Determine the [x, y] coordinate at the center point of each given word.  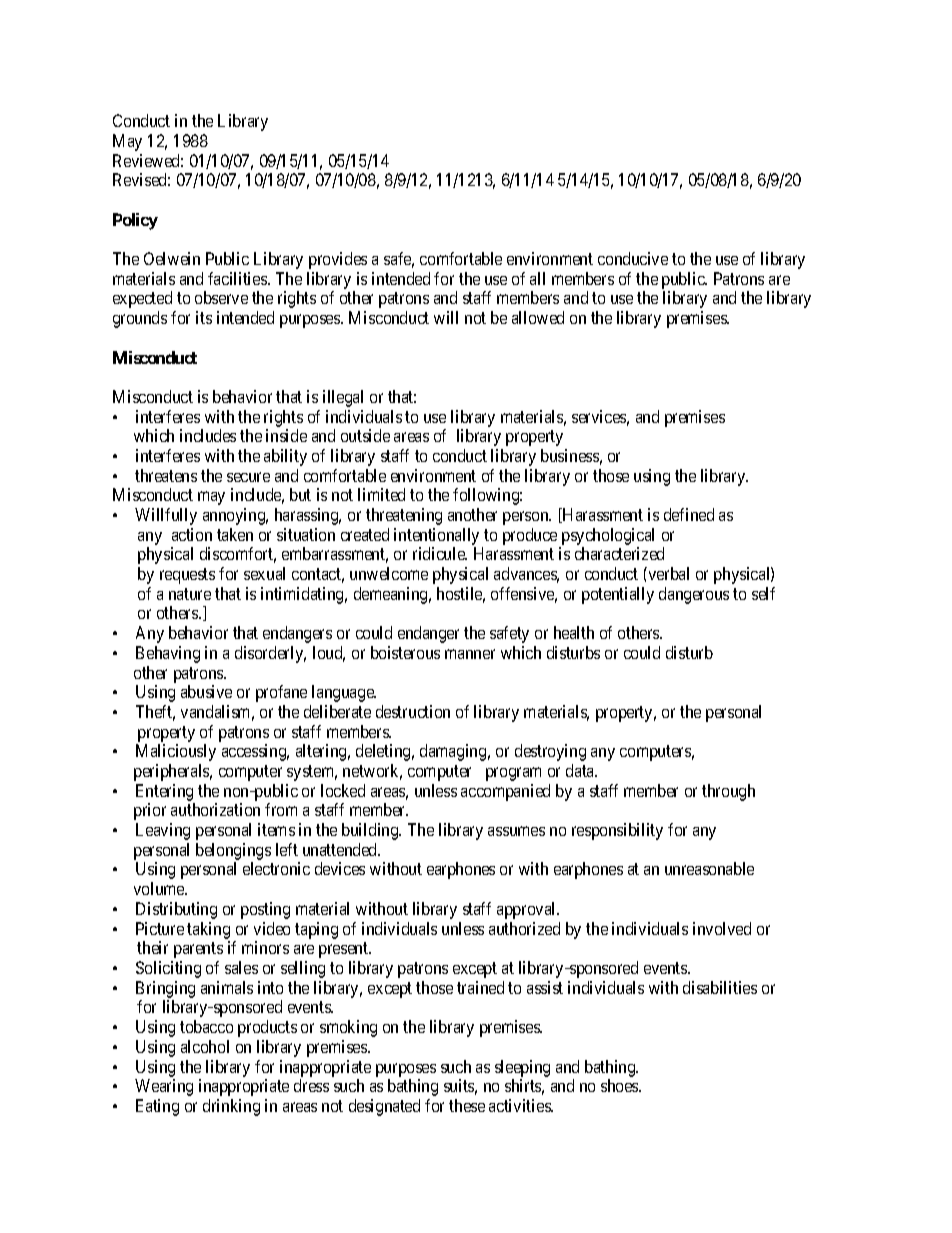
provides [338, 260]
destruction [413, 711]
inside [286, 435]
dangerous [694, 595]
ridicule [440, 553]
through [728, 792]
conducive [633, 258]
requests [187, 576]
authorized [524, 928]
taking [208, 930]
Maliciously [176, 752]
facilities [238, 278]
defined [689, 514]
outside [365, 435]
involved [722, 928]
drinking [231, 1107]
